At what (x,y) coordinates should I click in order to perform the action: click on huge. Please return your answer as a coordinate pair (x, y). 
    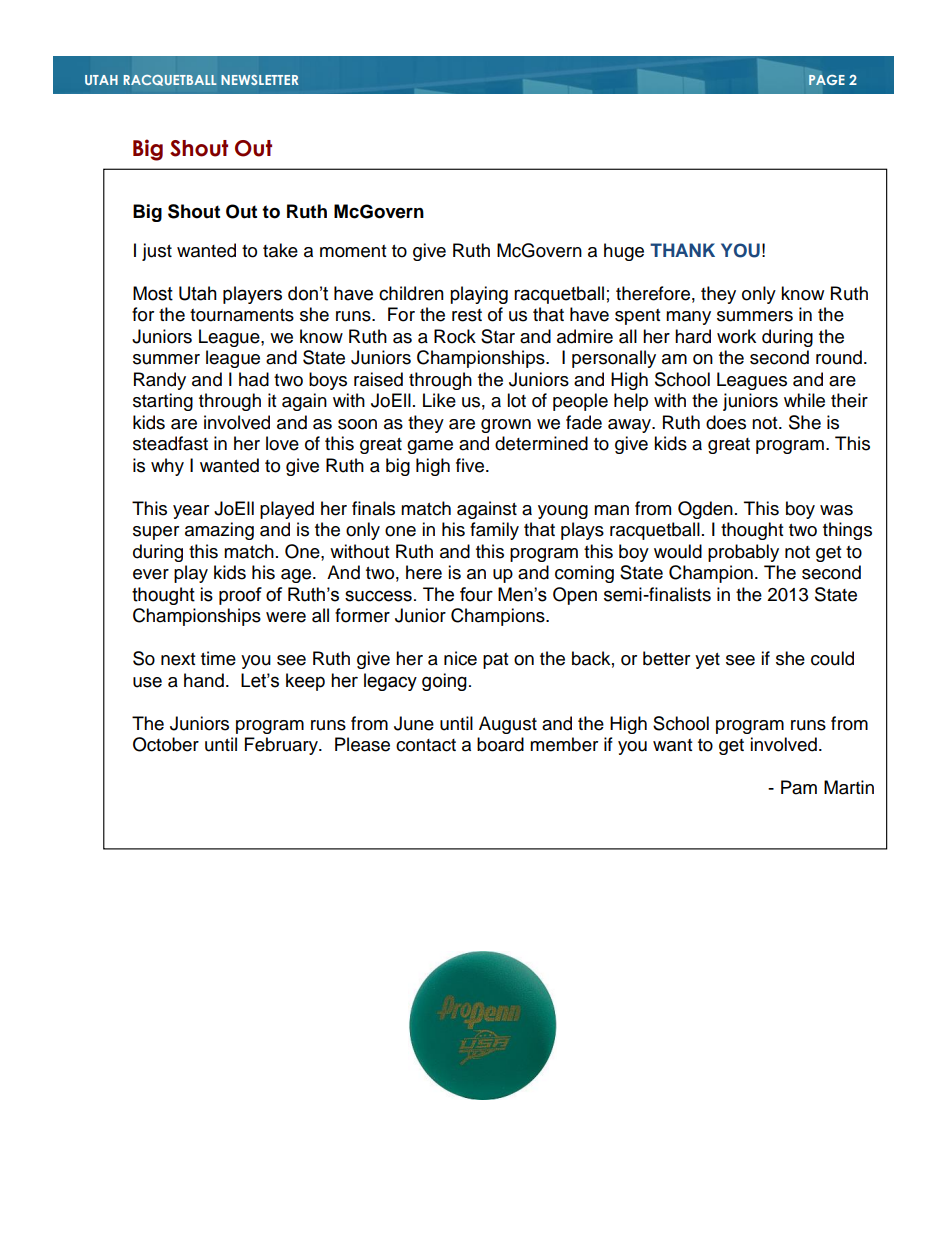
    Looking at the image, I should click on (624, 252).
